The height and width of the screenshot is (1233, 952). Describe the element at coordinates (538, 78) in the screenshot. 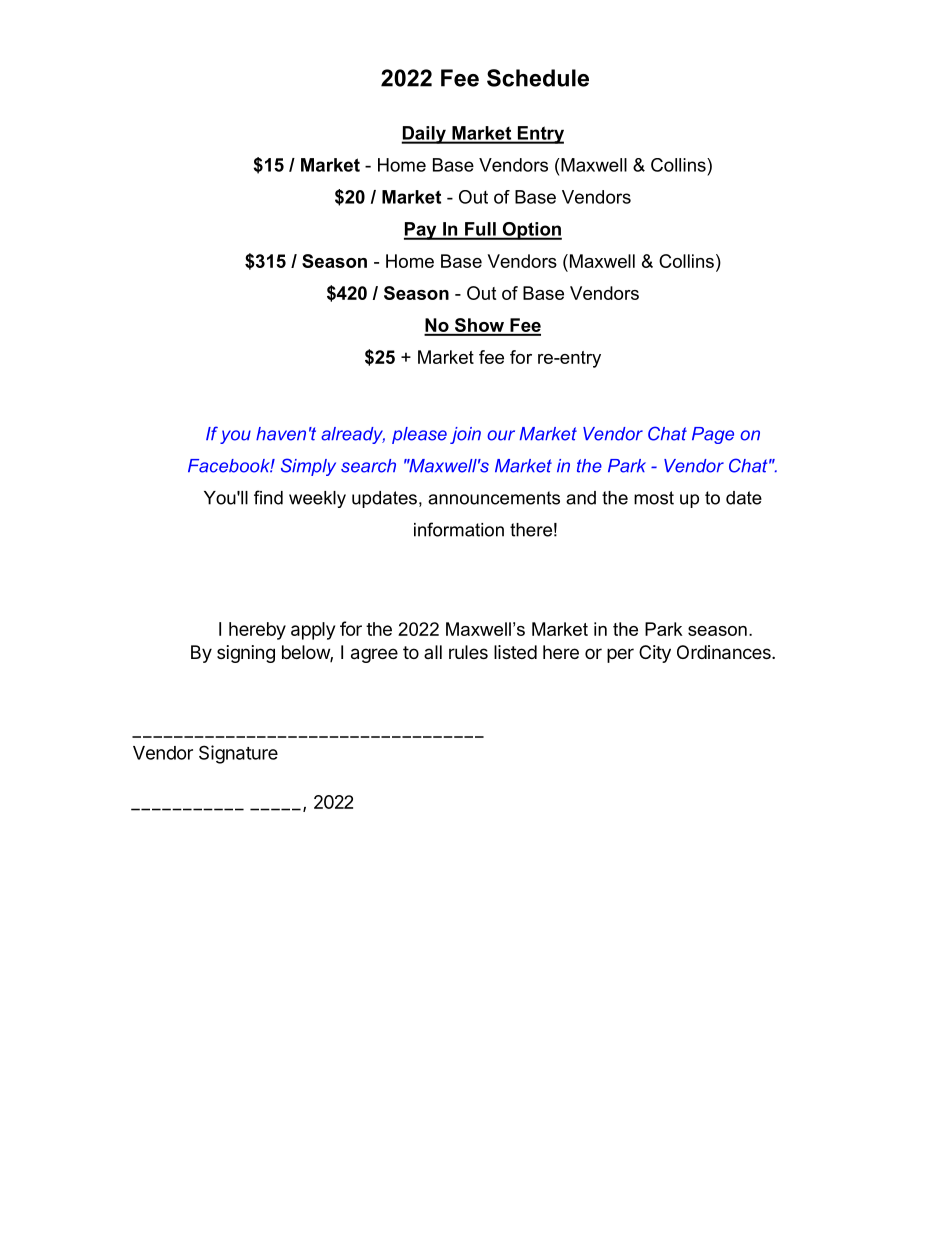

I see `Schedule` at that location.
